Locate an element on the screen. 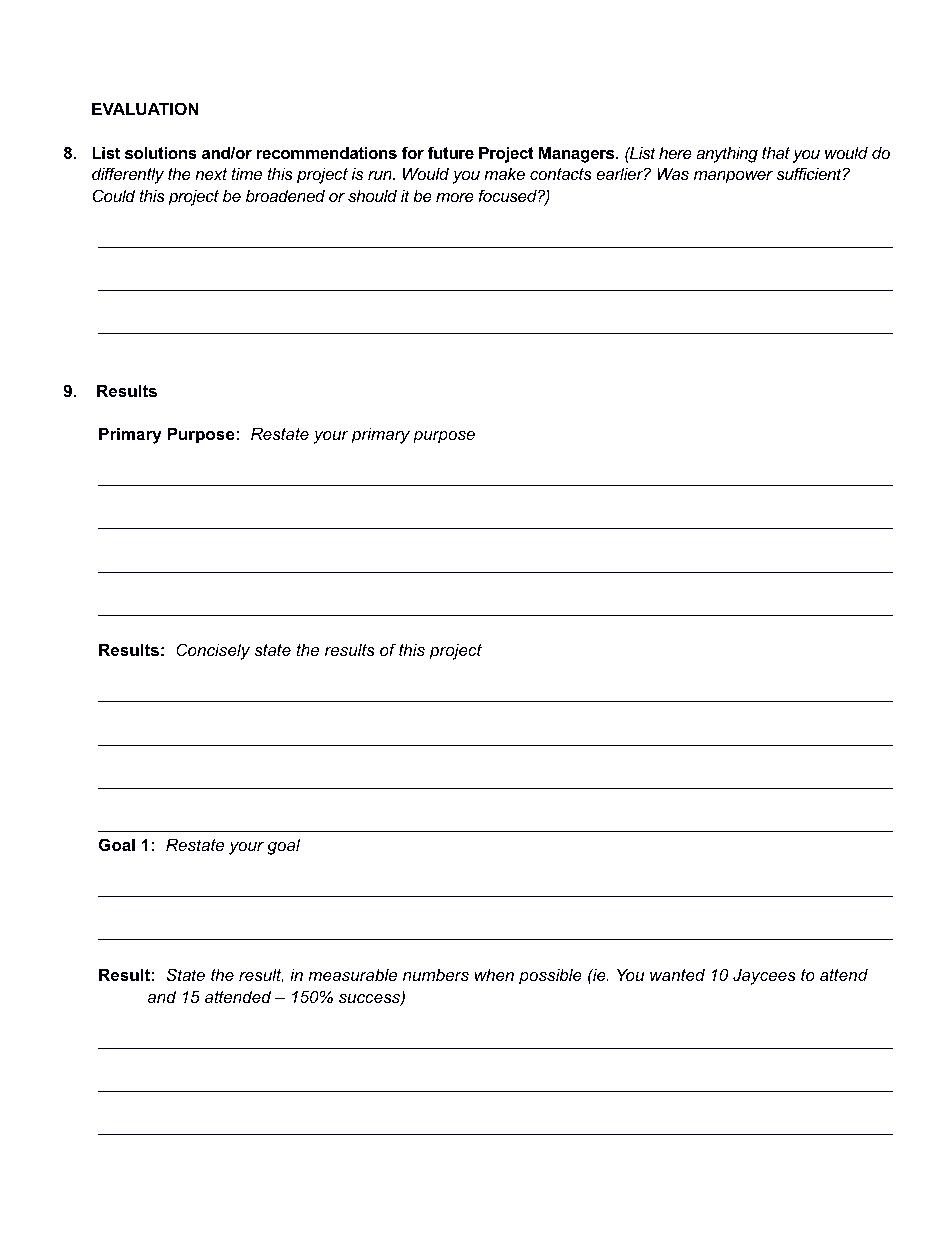  solutions is located at coordinates (161, 152).
